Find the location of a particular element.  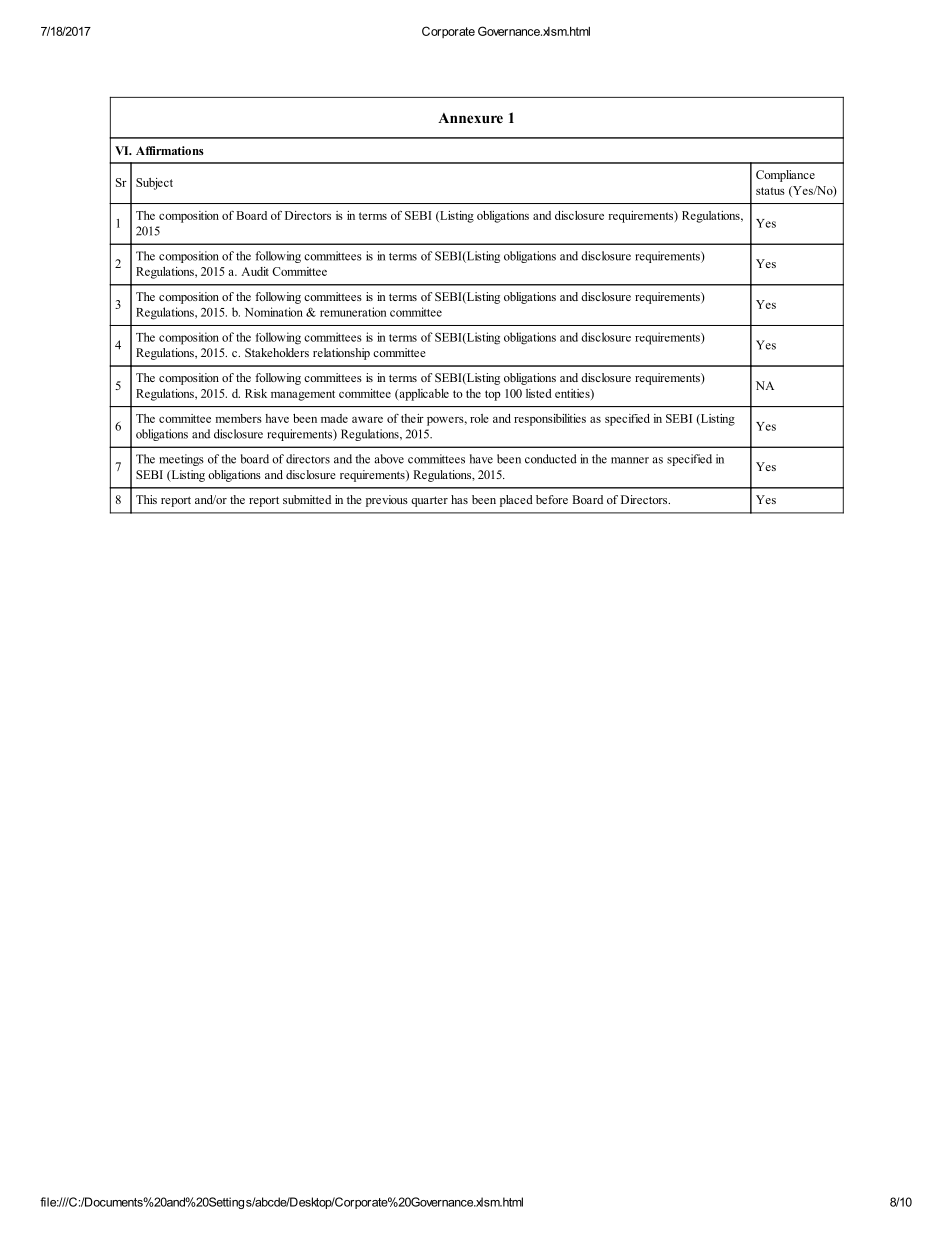

This is located at coordinates (146, 499).
